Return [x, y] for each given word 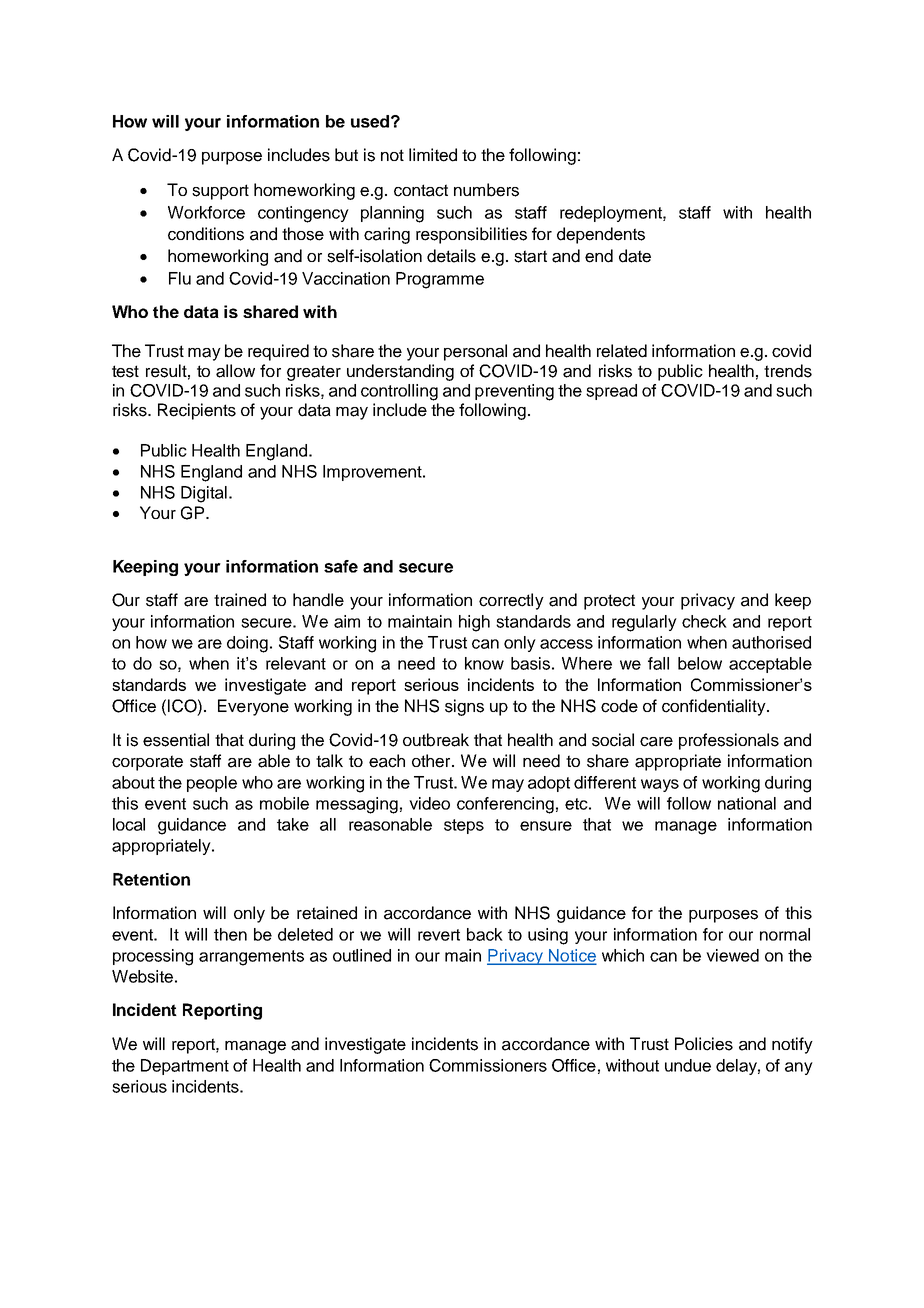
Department [185, 1067]
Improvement [373, 473]
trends [788, 371]
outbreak [436, 740]
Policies [704, 1044]
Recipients [197, 411]
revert [439, 935]
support [220, 192]
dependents [601, 235]
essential [176, 740]
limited [433, 155]
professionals [729, 741]
